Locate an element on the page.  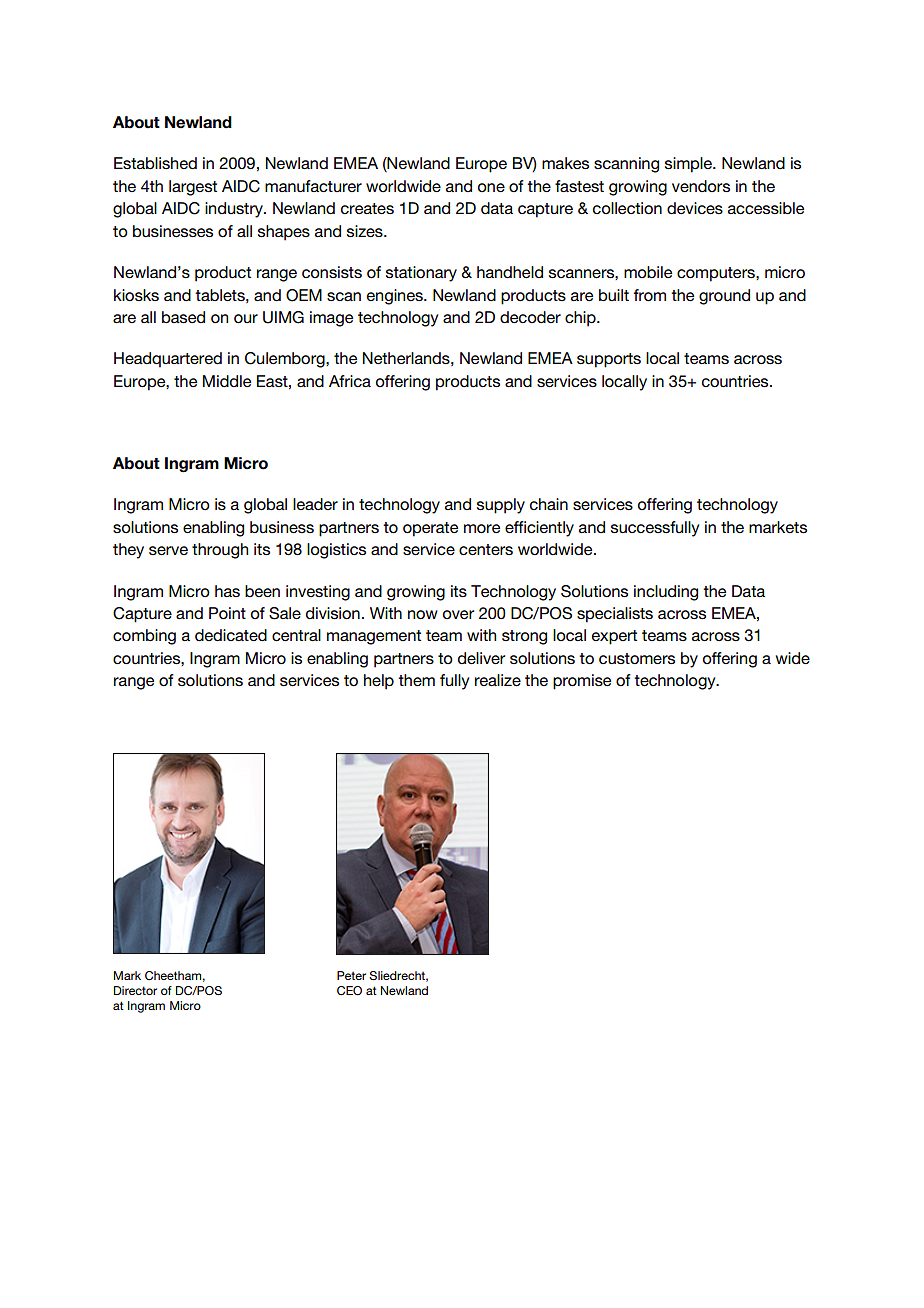
them is located at coordinates (416, 680).
